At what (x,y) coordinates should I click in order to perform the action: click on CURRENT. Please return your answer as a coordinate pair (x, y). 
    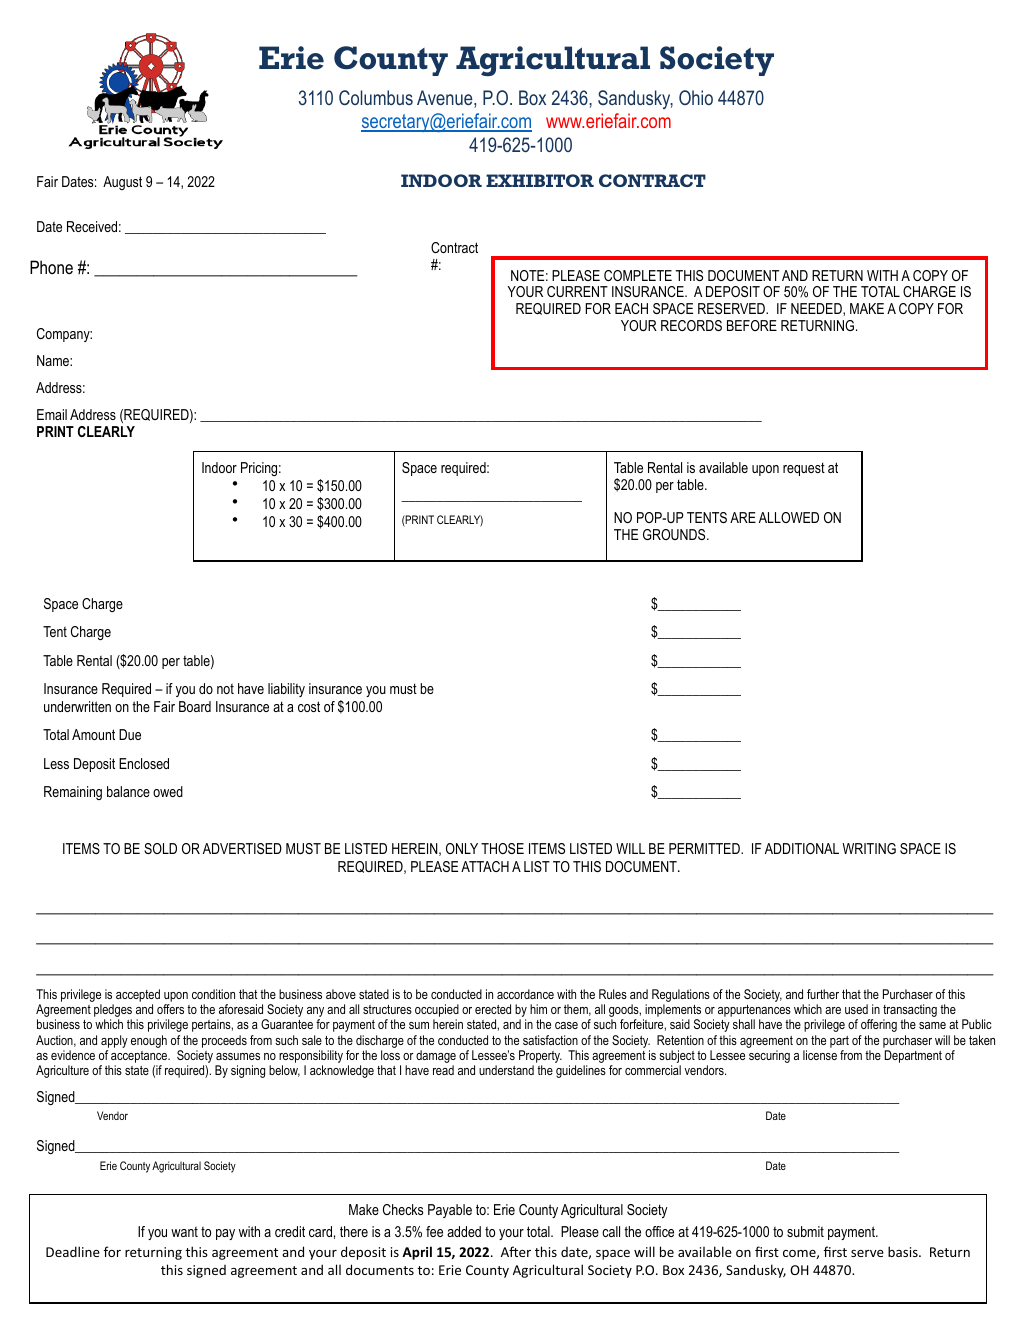
    Looking at the image, I should click on (577, 291).
